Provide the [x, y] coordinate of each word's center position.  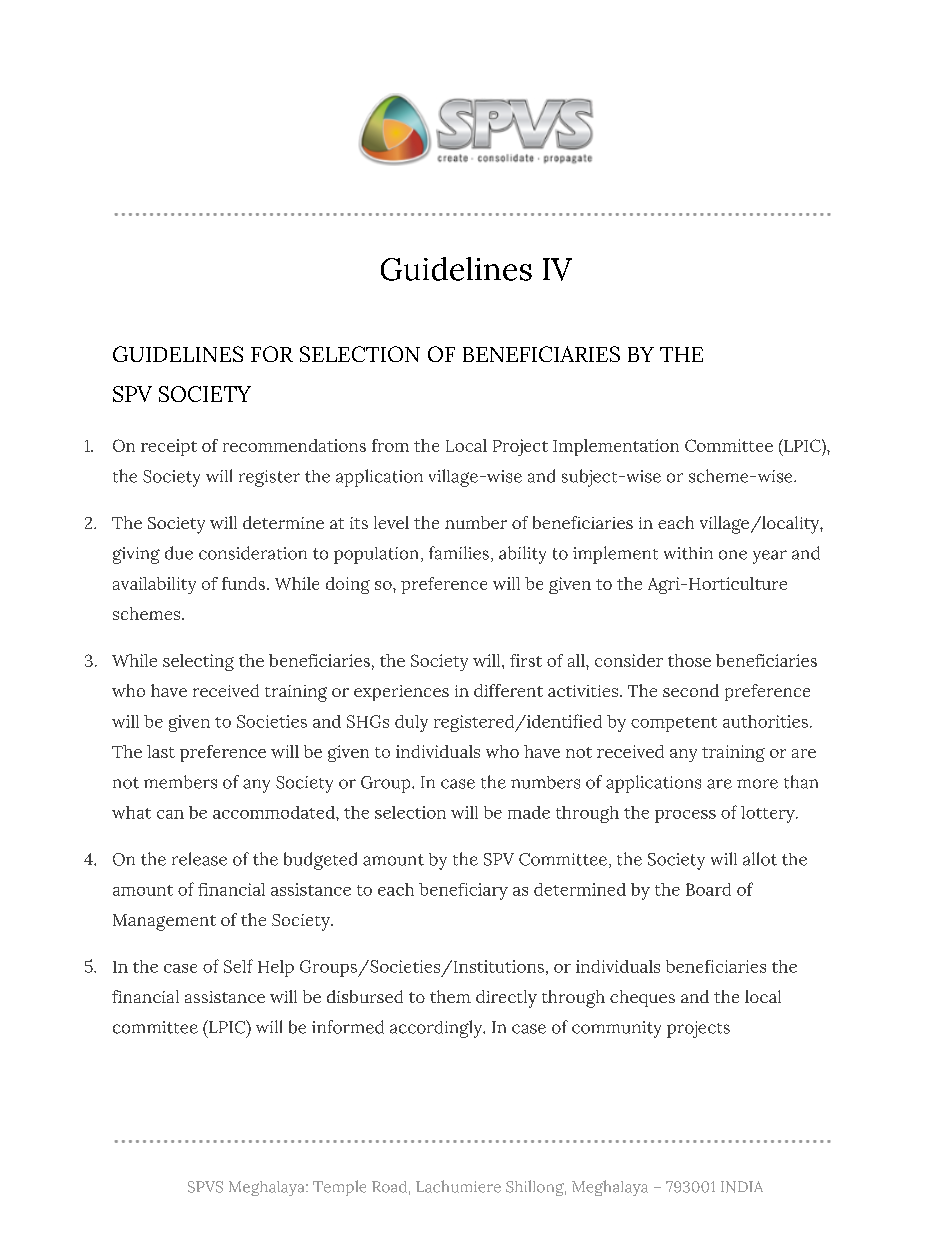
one [733, 555]
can [170, 814]
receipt [169, 447]
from [390, 445]
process [685, 816]
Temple [339, 1188]
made [529, 812]
